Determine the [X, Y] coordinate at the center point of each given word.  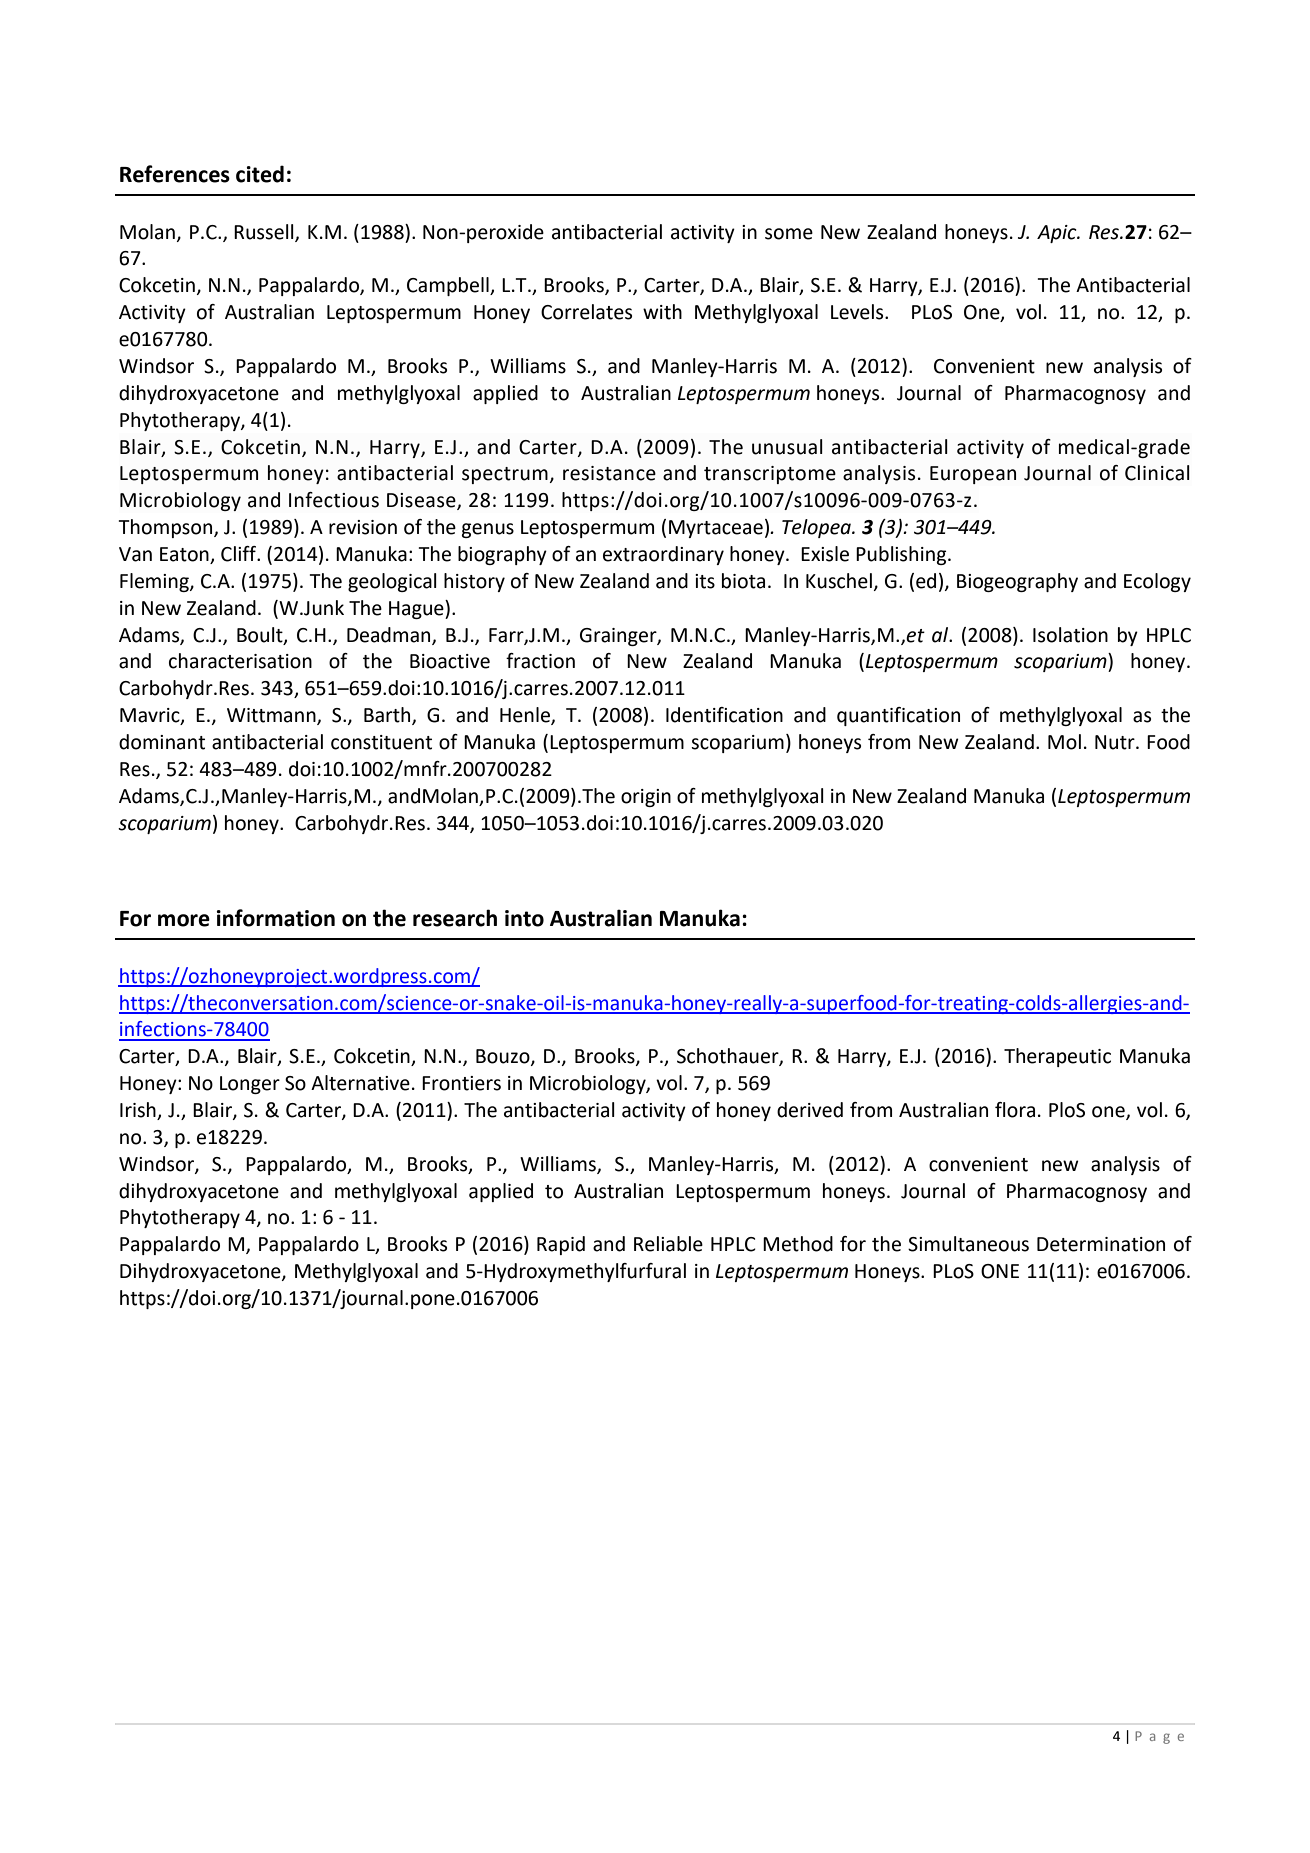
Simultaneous [968, 1244]
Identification [724, 715]
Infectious [334, 500]
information [276, 918]
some [789, 234]
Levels [858, 312]
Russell [265, 232]
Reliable [668, 1244]
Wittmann [272, 716]
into [524, 918]
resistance [609, 473]
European [973, 475]
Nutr [1116, 742]
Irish [139, 1111]
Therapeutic [1057, 1057]
